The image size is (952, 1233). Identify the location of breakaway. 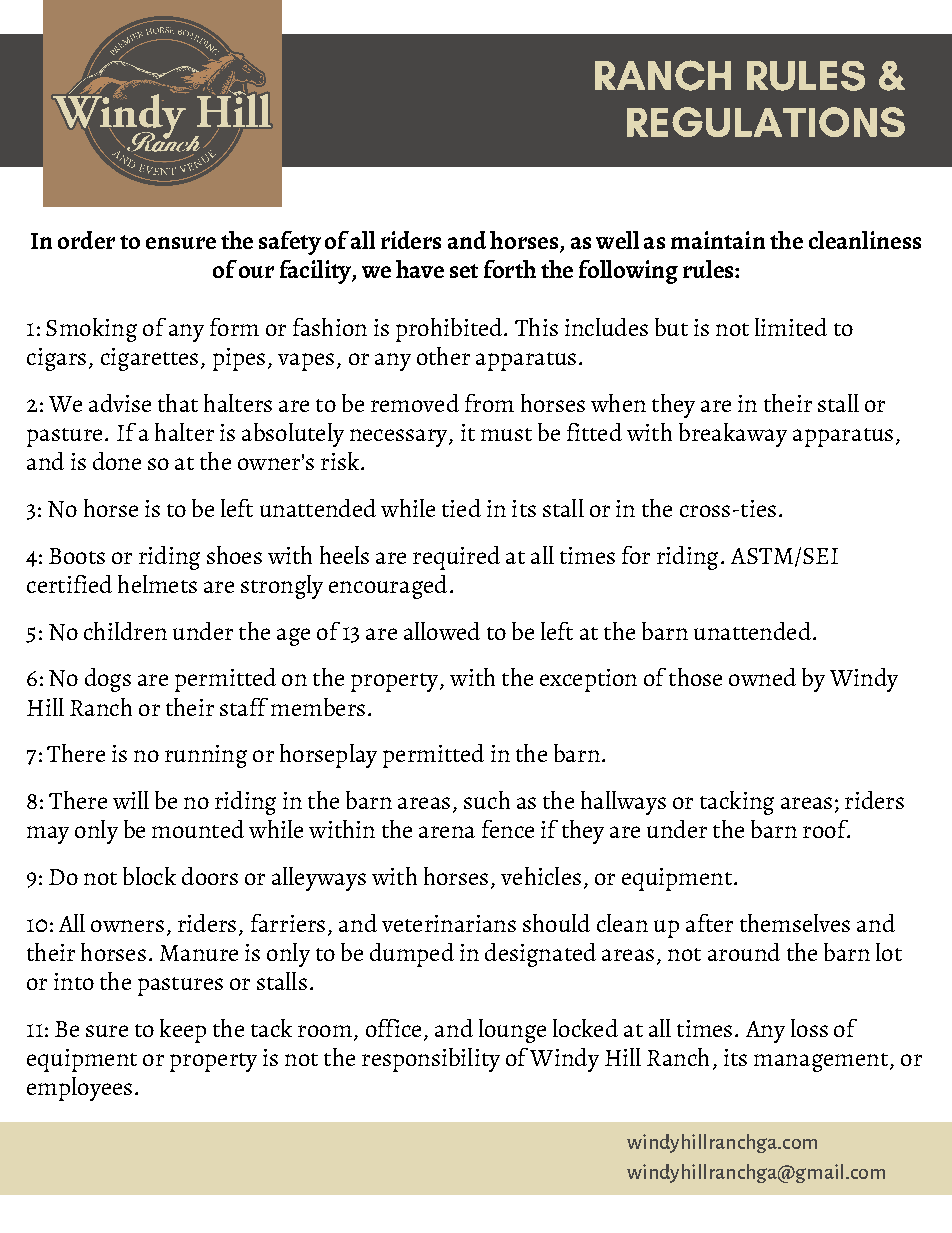
(733, 435).
